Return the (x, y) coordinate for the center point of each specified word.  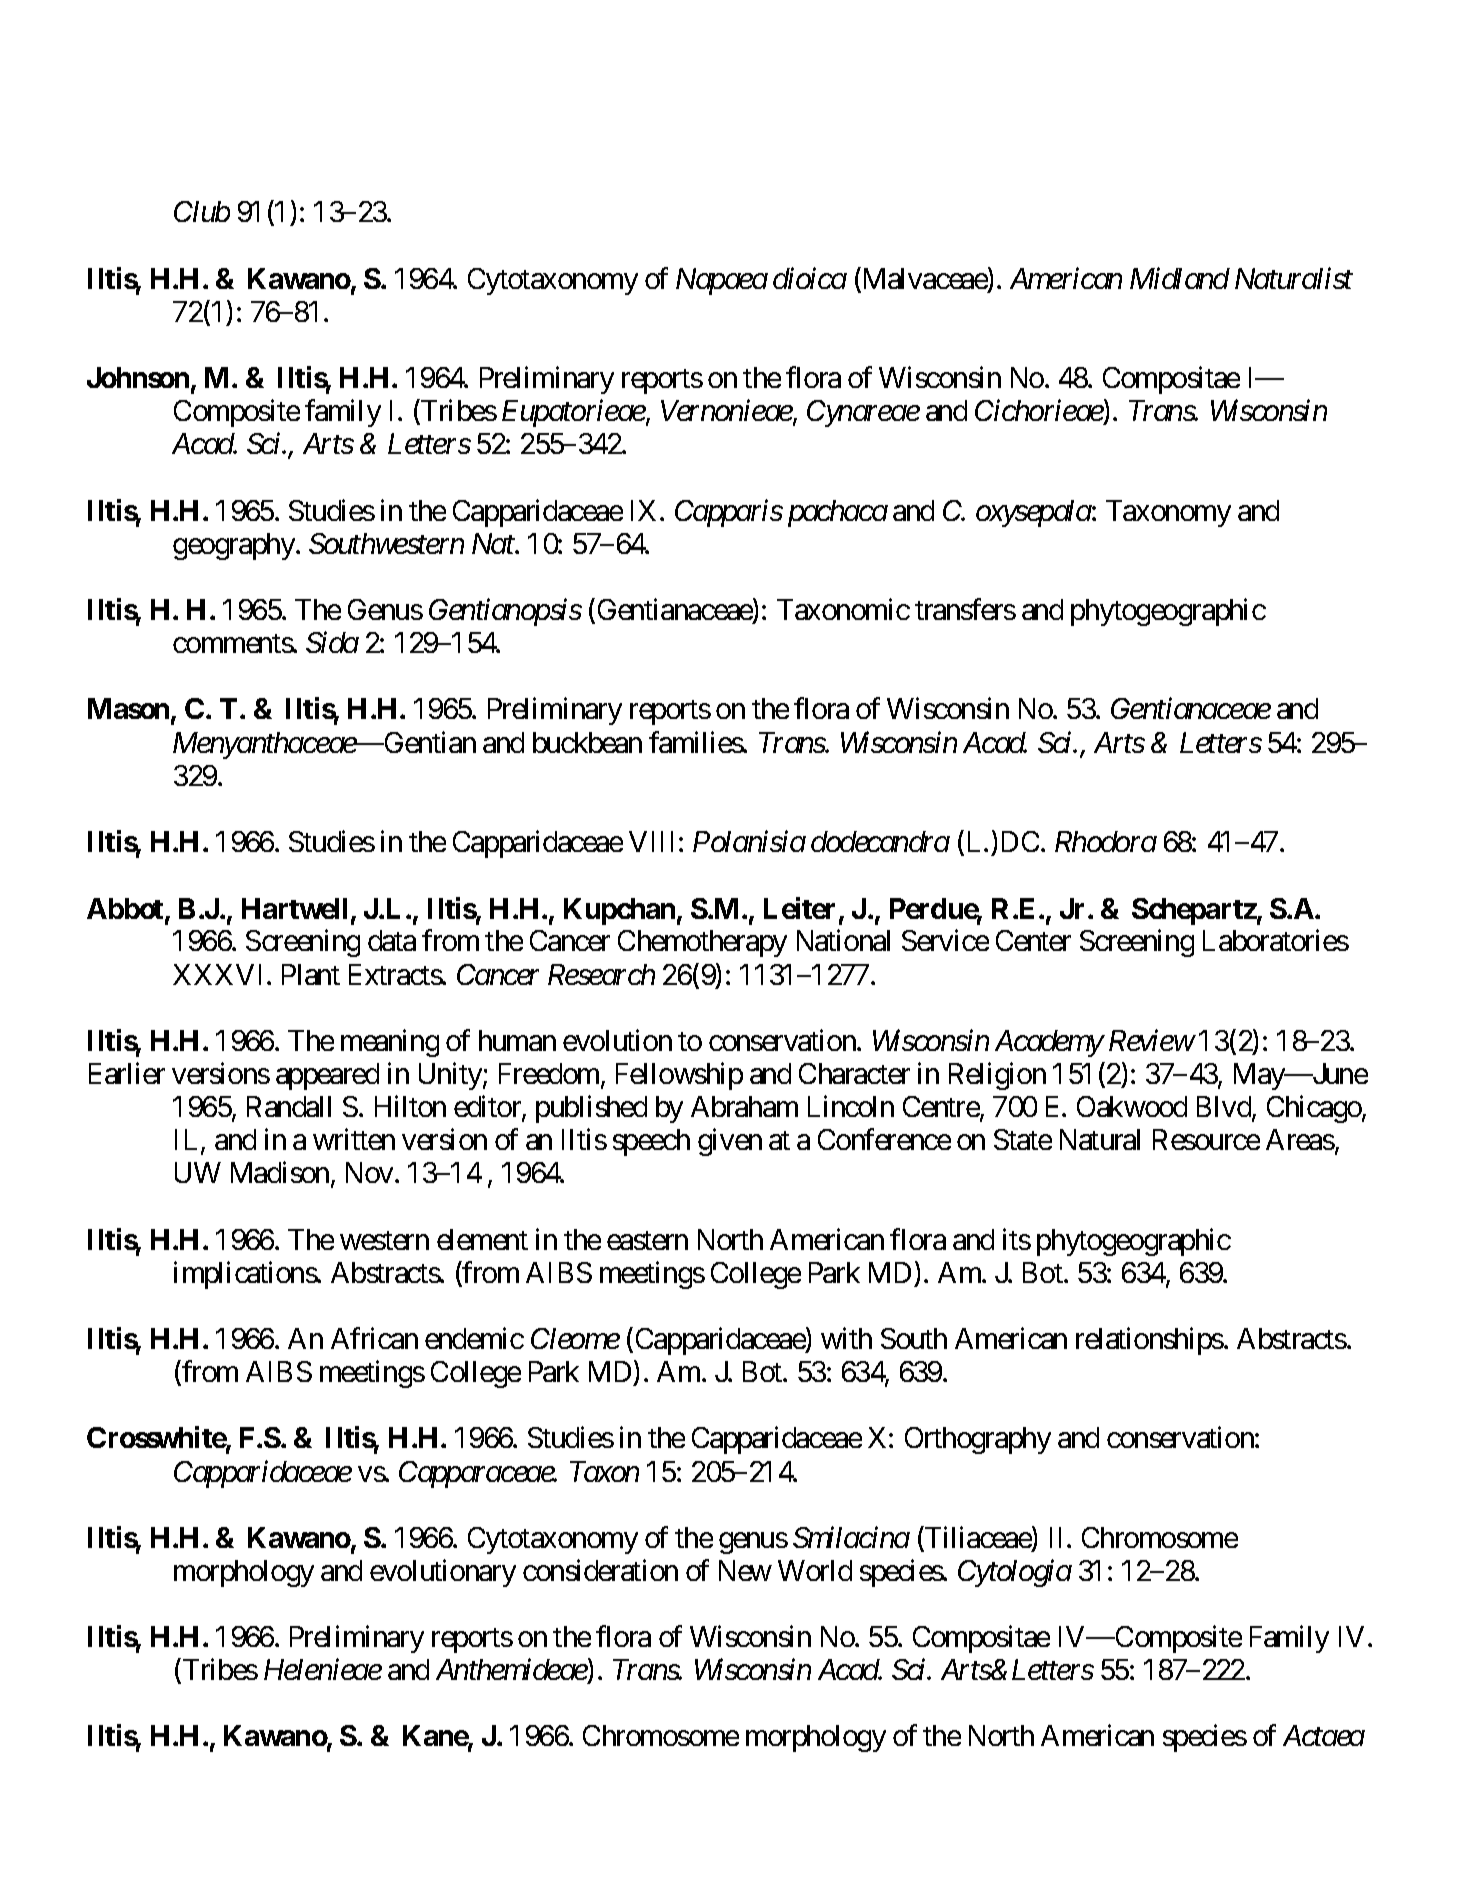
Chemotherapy (702, 943)
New (745, 1570)
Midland (1180, 278)
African (374, 1338)
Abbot (126, 910)
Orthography (978, 1440)
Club (202, 211)
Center (1033, 940)
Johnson (138, 377)
